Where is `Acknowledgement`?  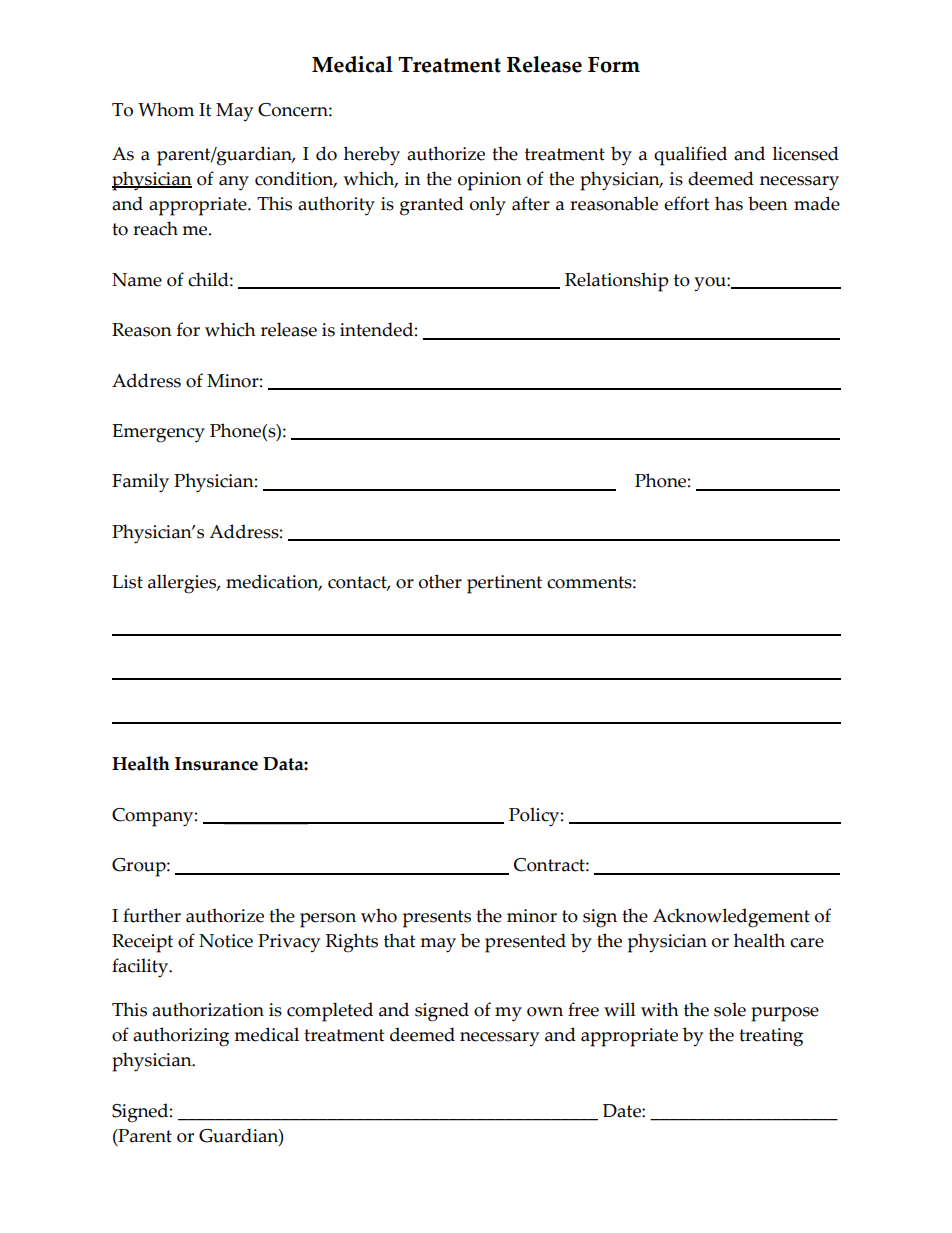 Acknowledgement is located at coordinates (731, 918).
